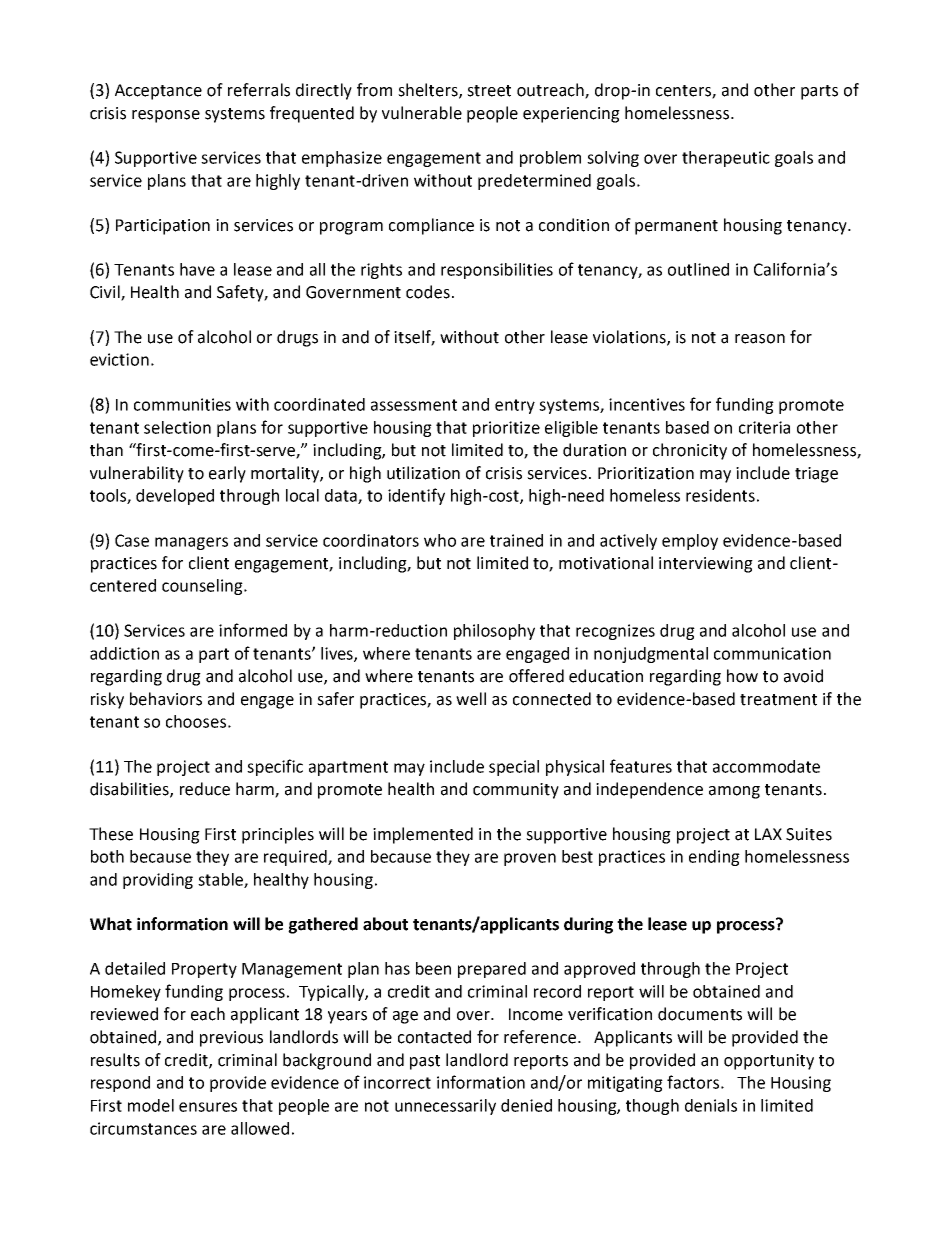 This screenshot has height=1233, width=952. What do you see at coordinates (742, 676) in the screenshot?
I see `how` at bounding box center [742, 676].
